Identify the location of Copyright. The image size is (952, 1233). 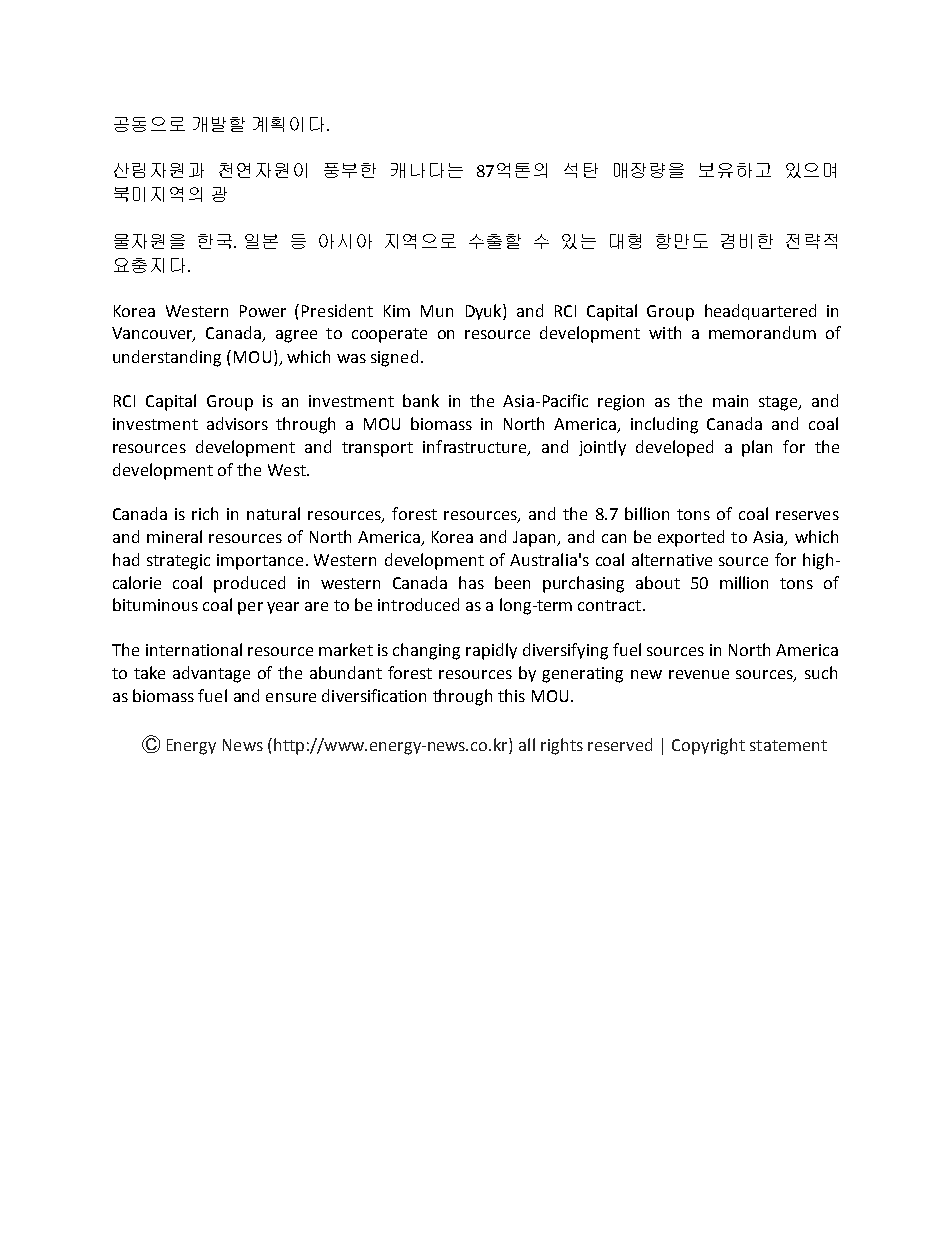
(708, 746).
